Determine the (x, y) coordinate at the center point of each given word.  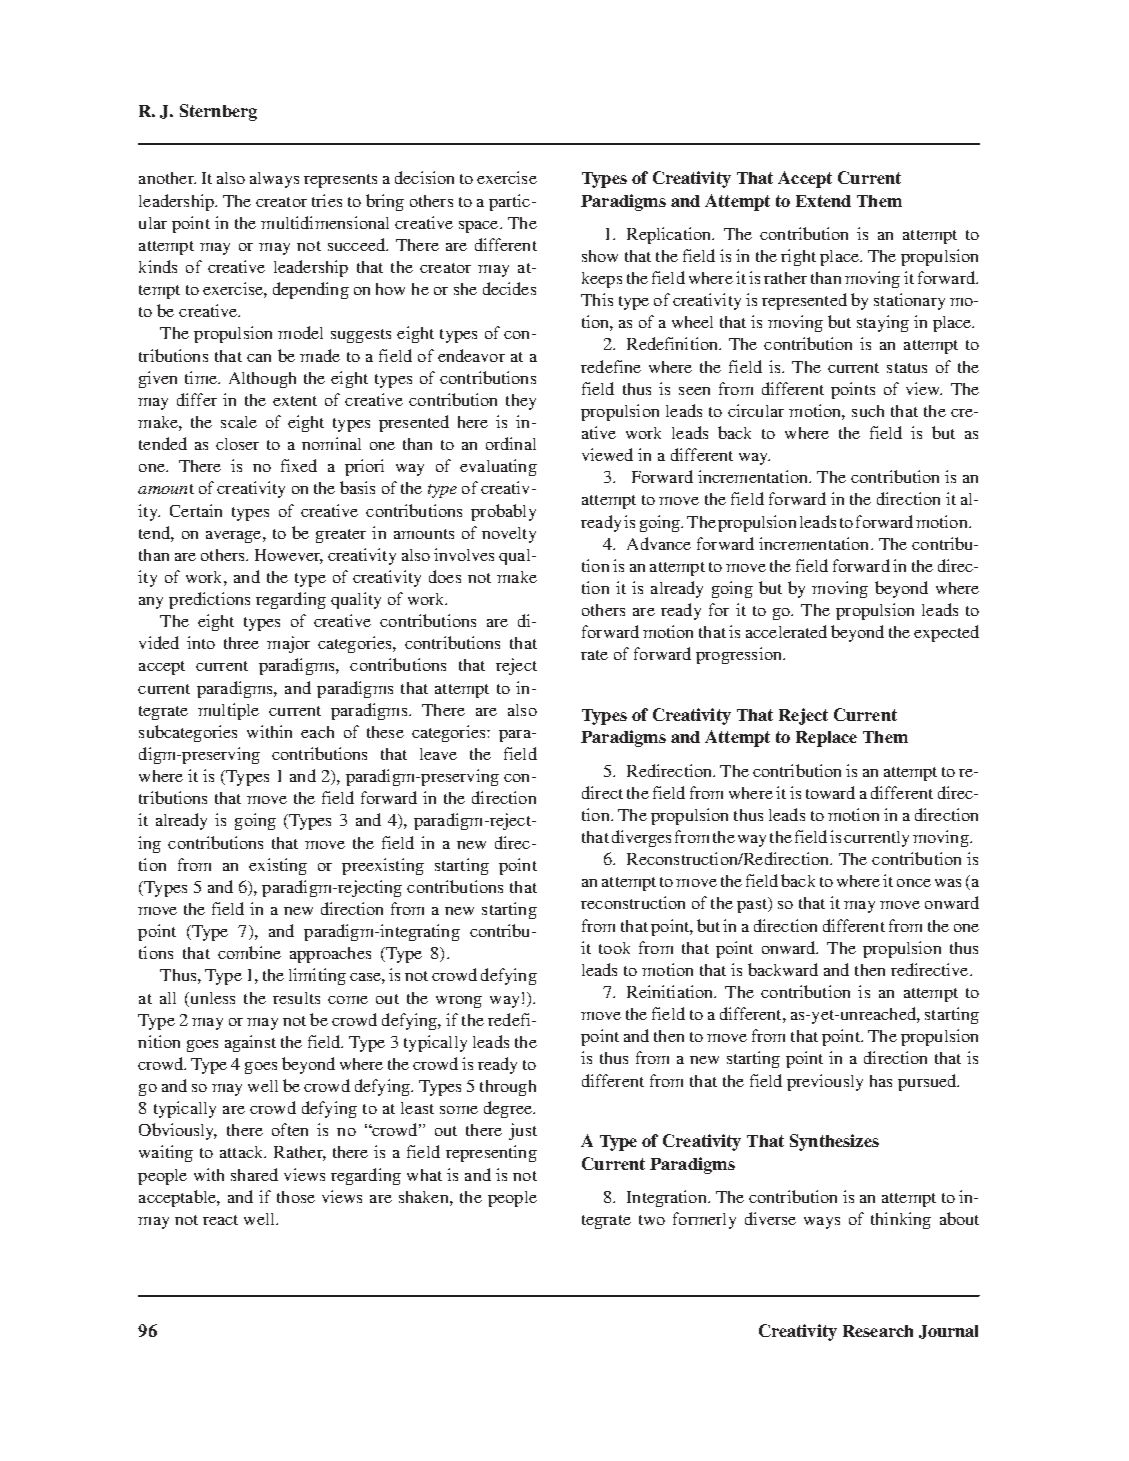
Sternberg (218, 112)
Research (878, 1331)
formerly (704, 1220)
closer (237, 444)
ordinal (511, 443)
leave (438, 754)
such (868, 411)
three (241, 643)
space (480, 227)
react (220, 1220)
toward (830, 792)
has (881, 1081)
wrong (459, 1002)
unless (211, 998)
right (798, 257)
